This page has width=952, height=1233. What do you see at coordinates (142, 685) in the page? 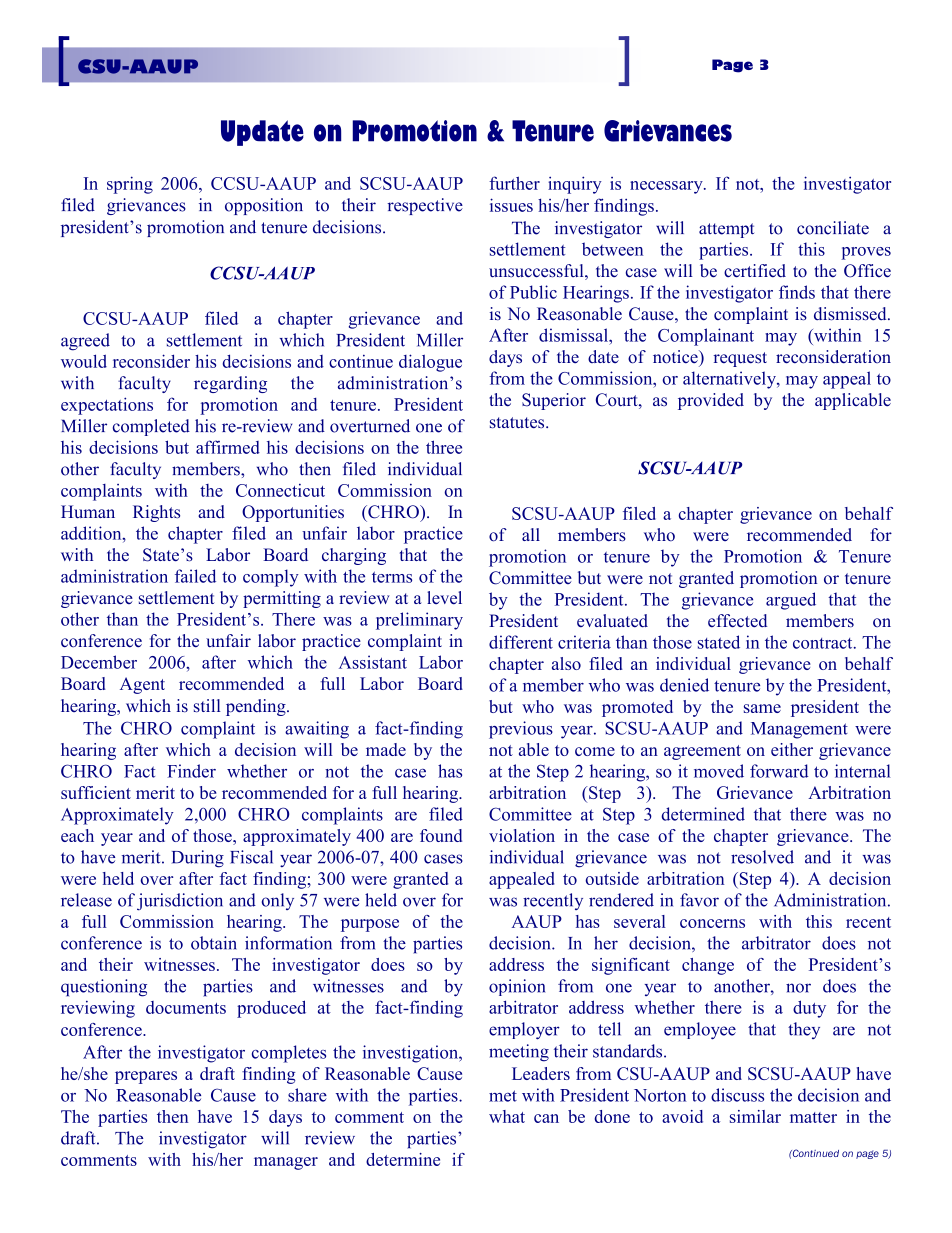
I see `Agent` at bounding box center [142, 685].
